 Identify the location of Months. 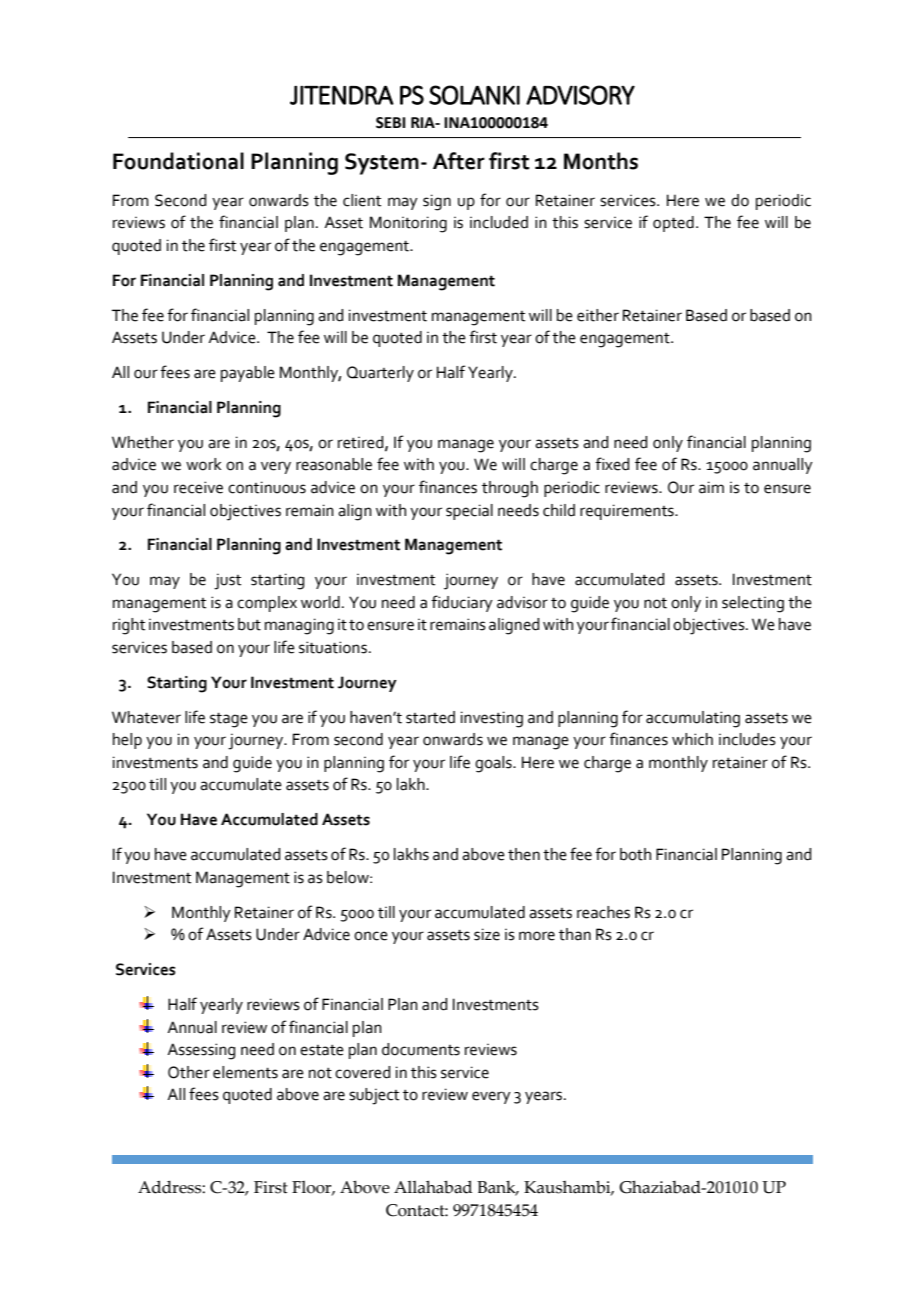
(601, 161).
